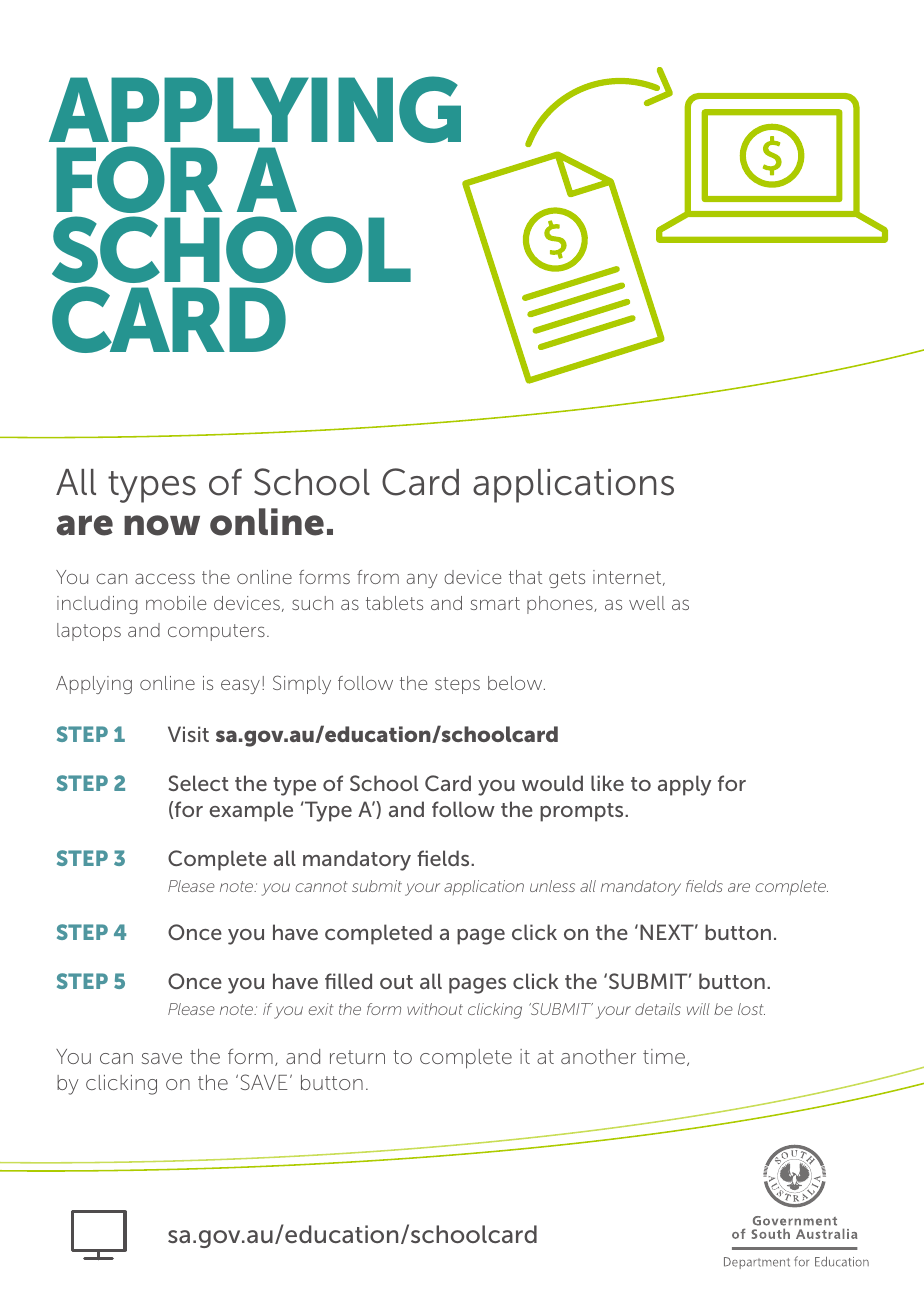  Describe the element at coordinates (198, 783) in the page. I see `Select` at that location.
